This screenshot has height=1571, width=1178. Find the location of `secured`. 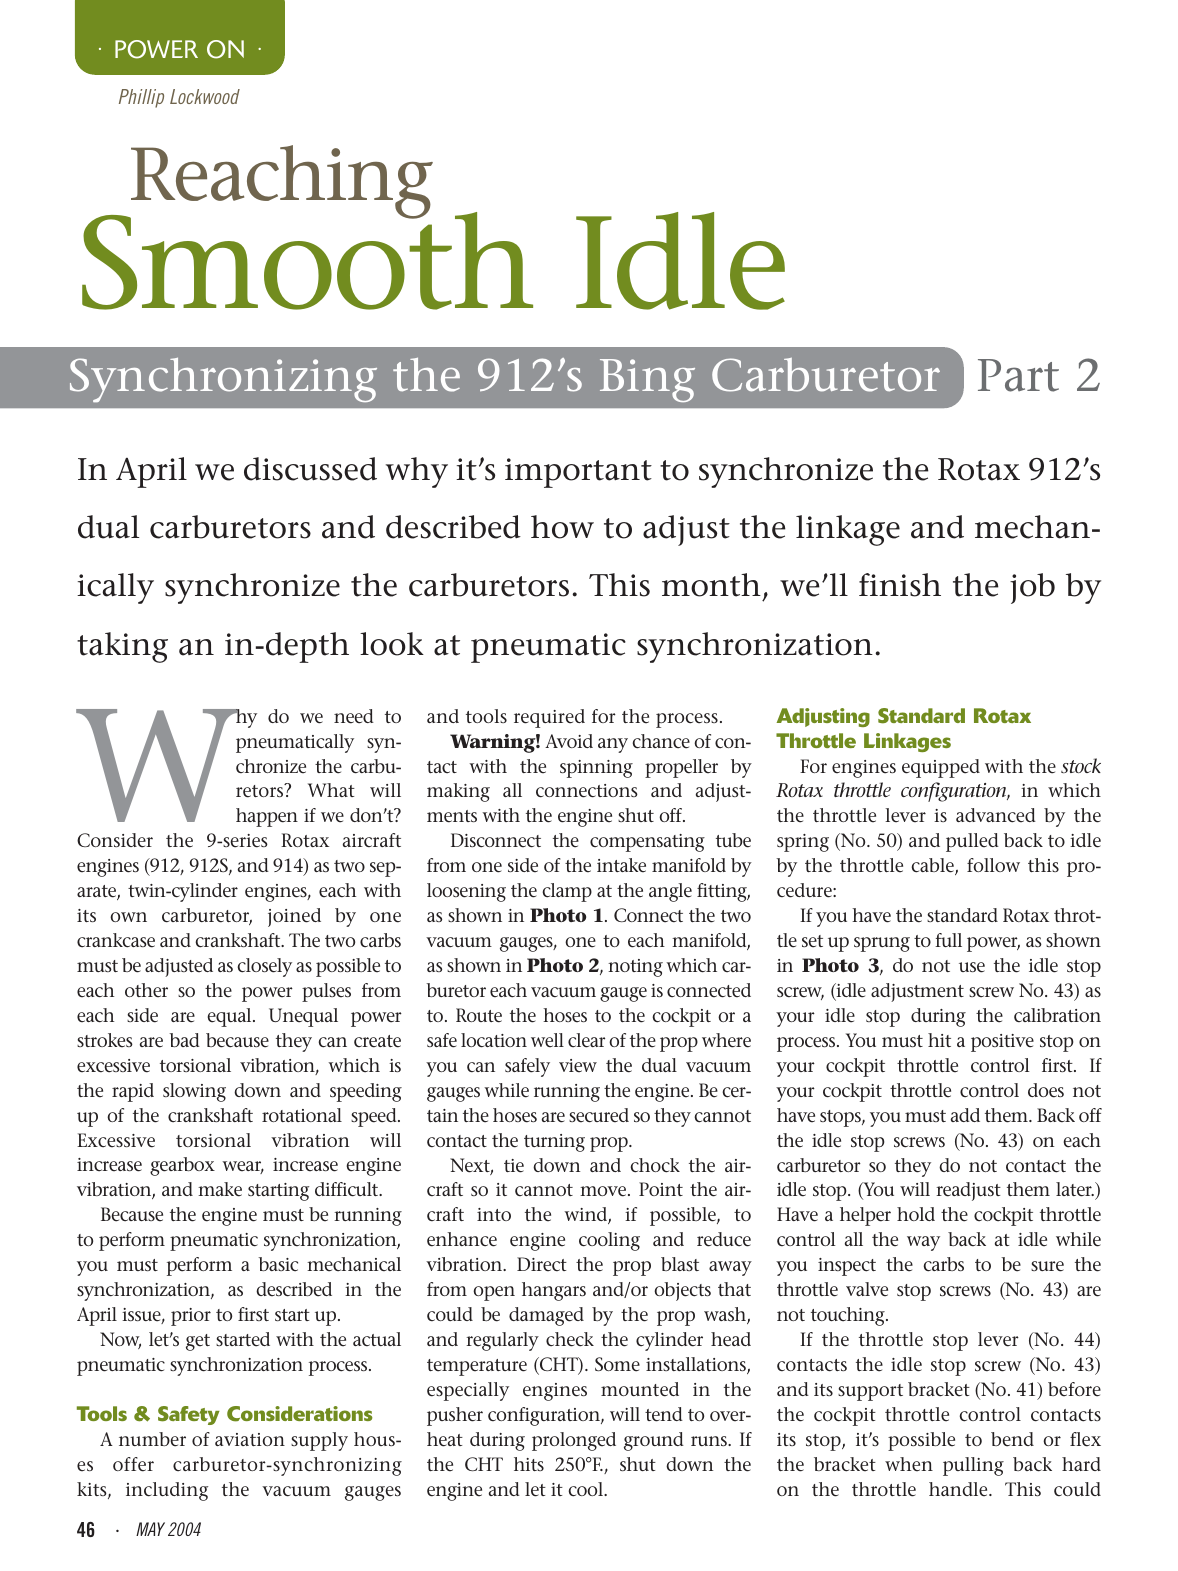

secured is located at coordinates (599, 1115).
